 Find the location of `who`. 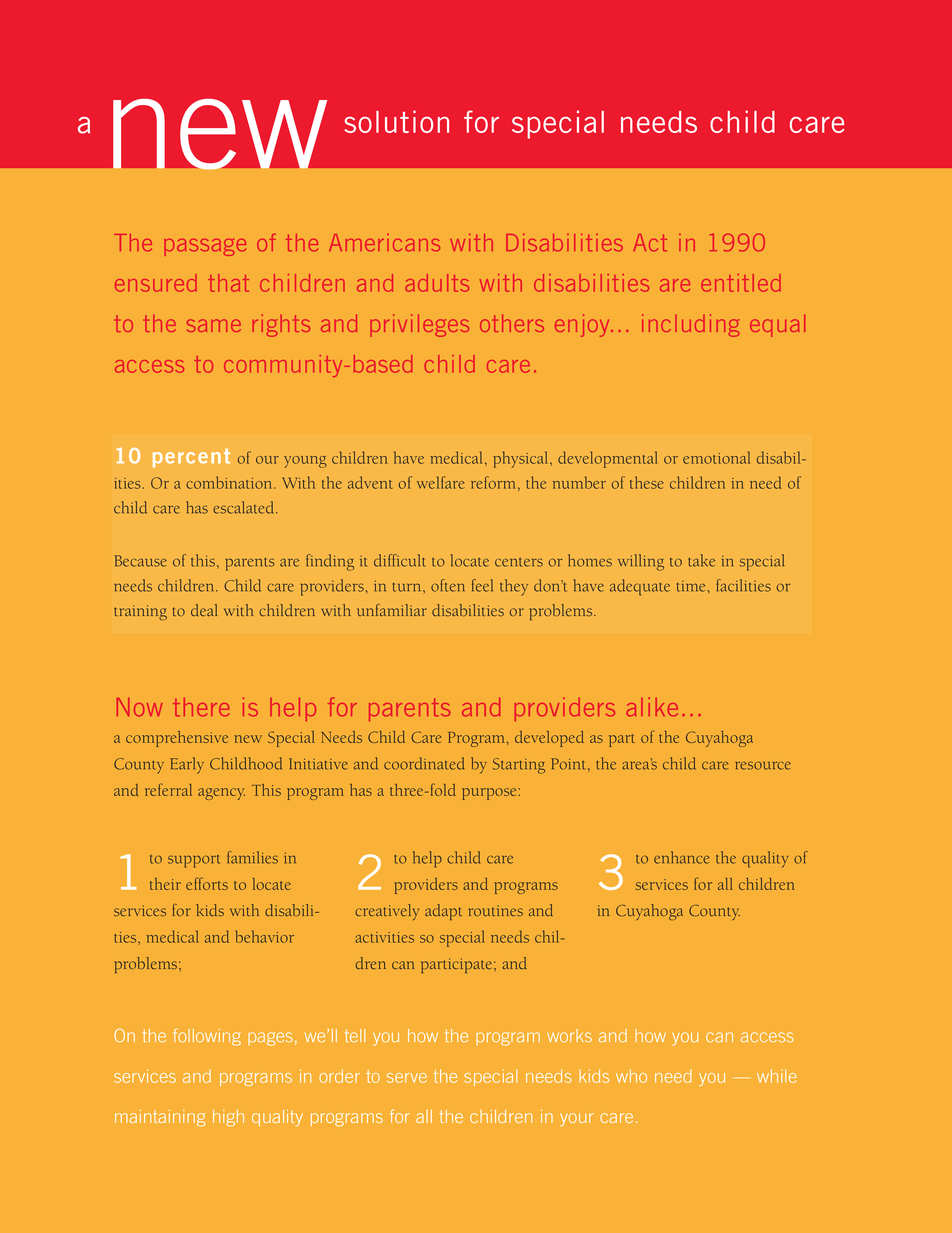

who is located at coordinates (631, 1076).
